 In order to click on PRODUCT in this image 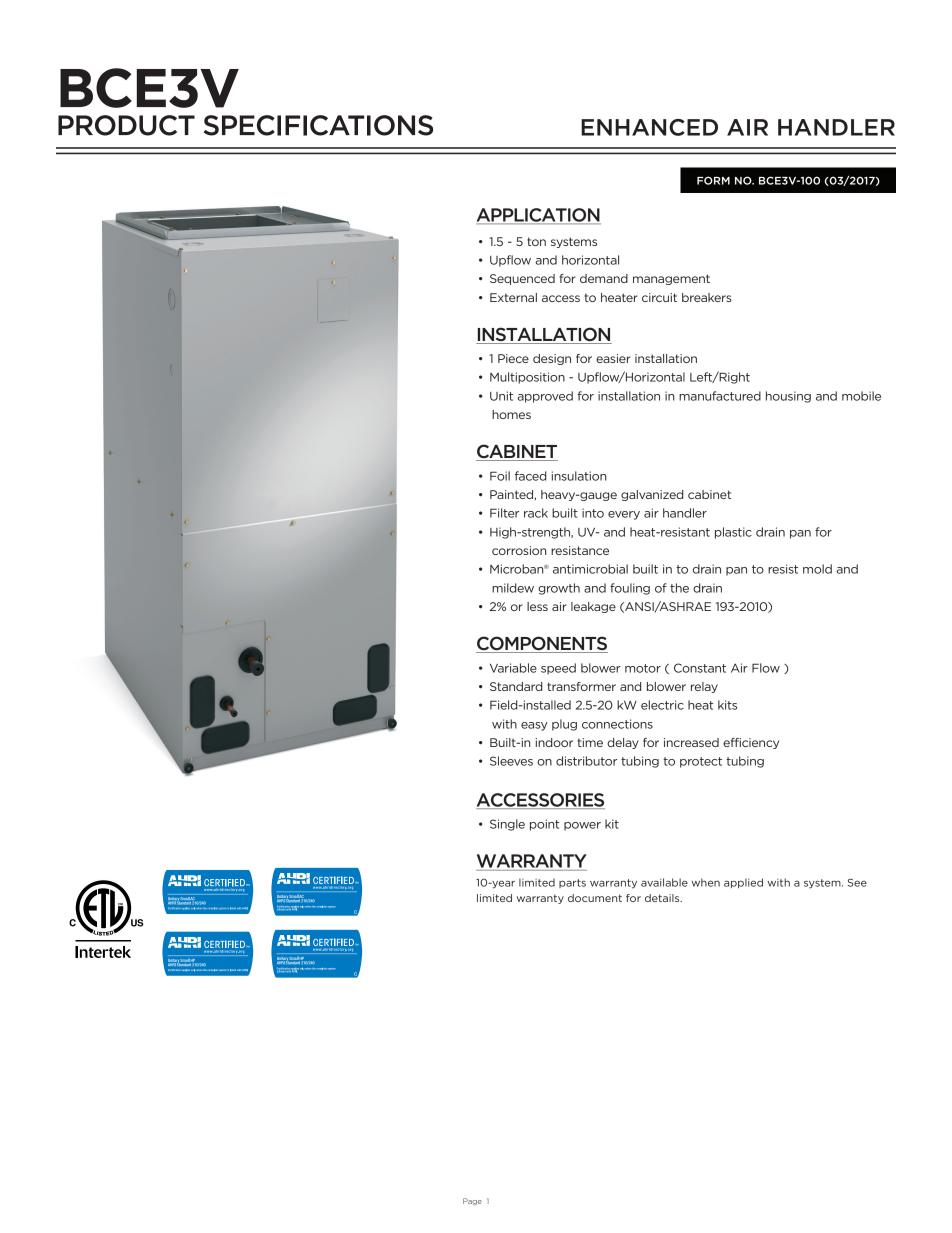, I will do `click(126, 125)`.
